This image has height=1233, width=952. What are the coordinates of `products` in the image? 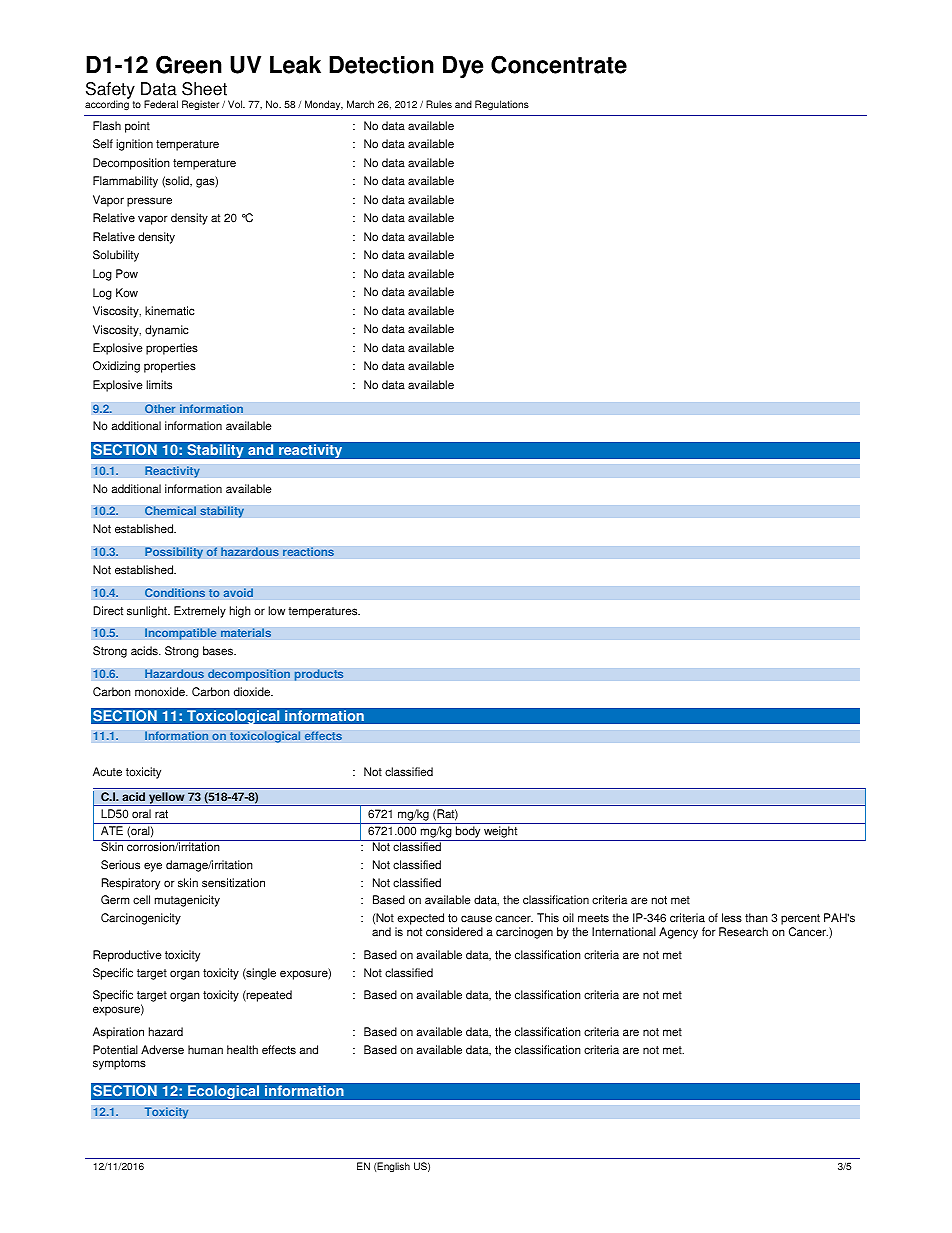 It's located at (319, 675).
